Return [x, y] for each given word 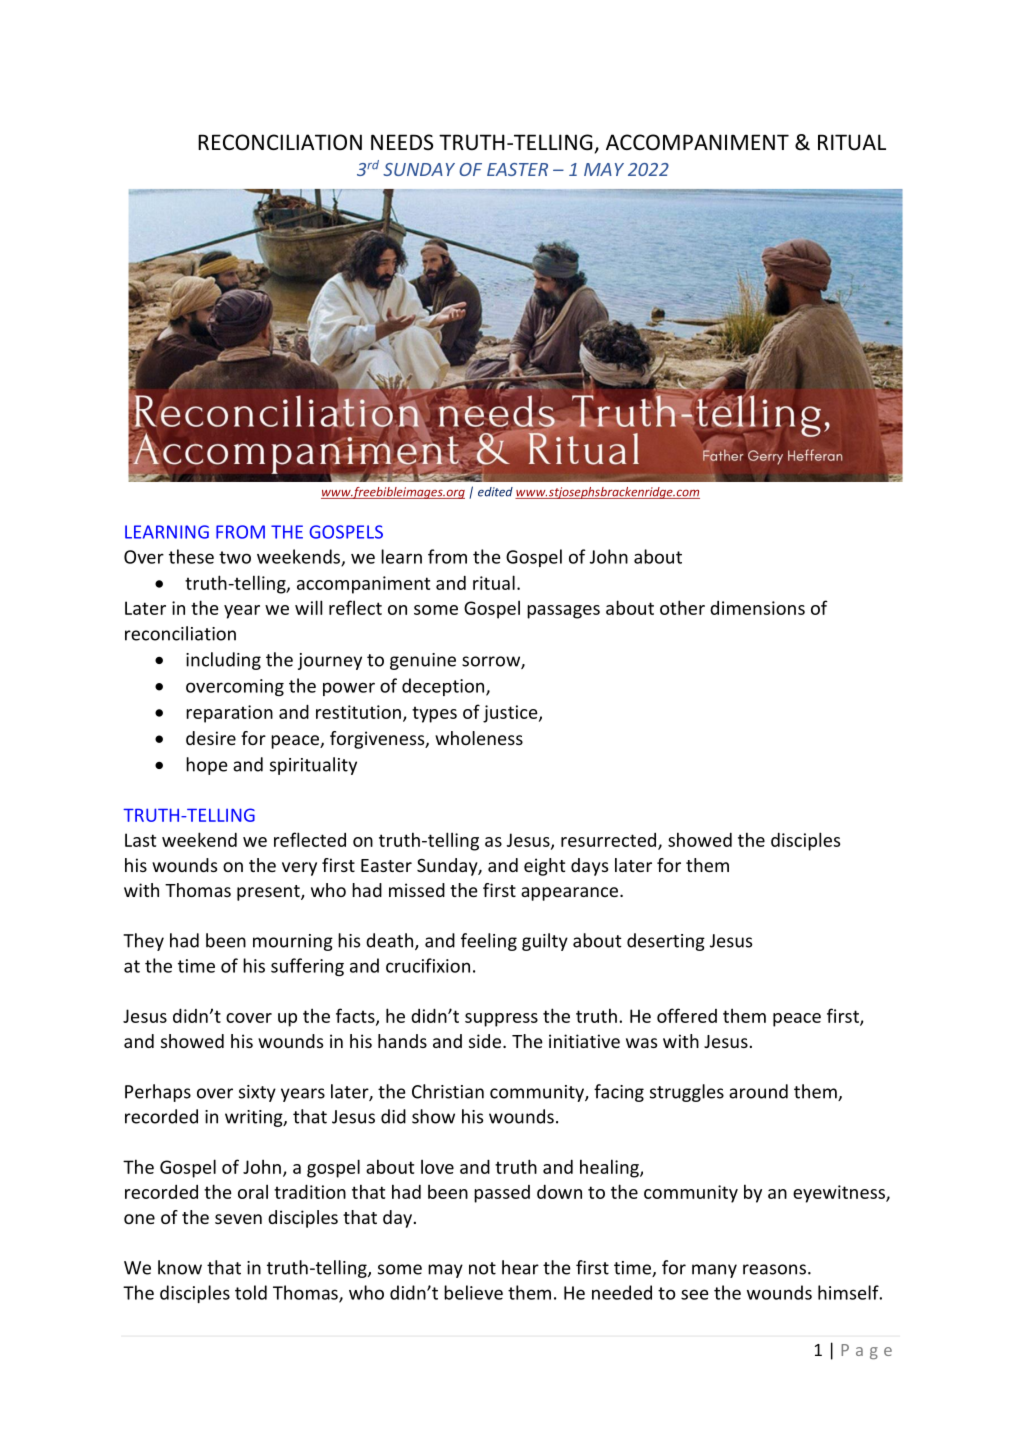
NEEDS [402, 142]
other [682, 607]
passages [563, 612]
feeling [489, 942]
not [482, 1268]
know [180, 1267]
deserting [666, 942]
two [235, 557]
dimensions [757, 608]
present [269, 893]
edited [495, 492]
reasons [774, 1269]
